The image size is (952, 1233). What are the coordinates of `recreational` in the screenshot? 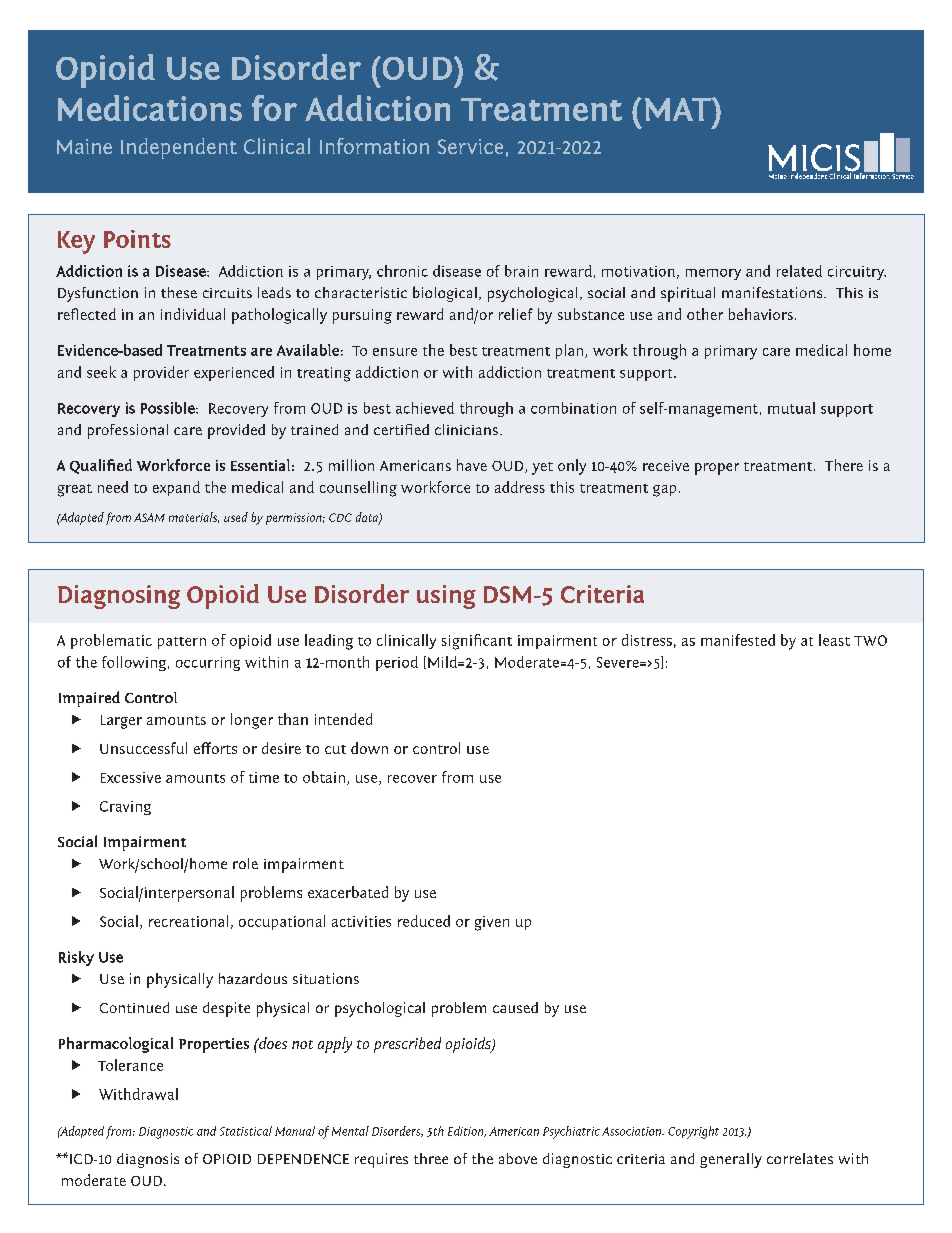 It's located at (188, 921).
